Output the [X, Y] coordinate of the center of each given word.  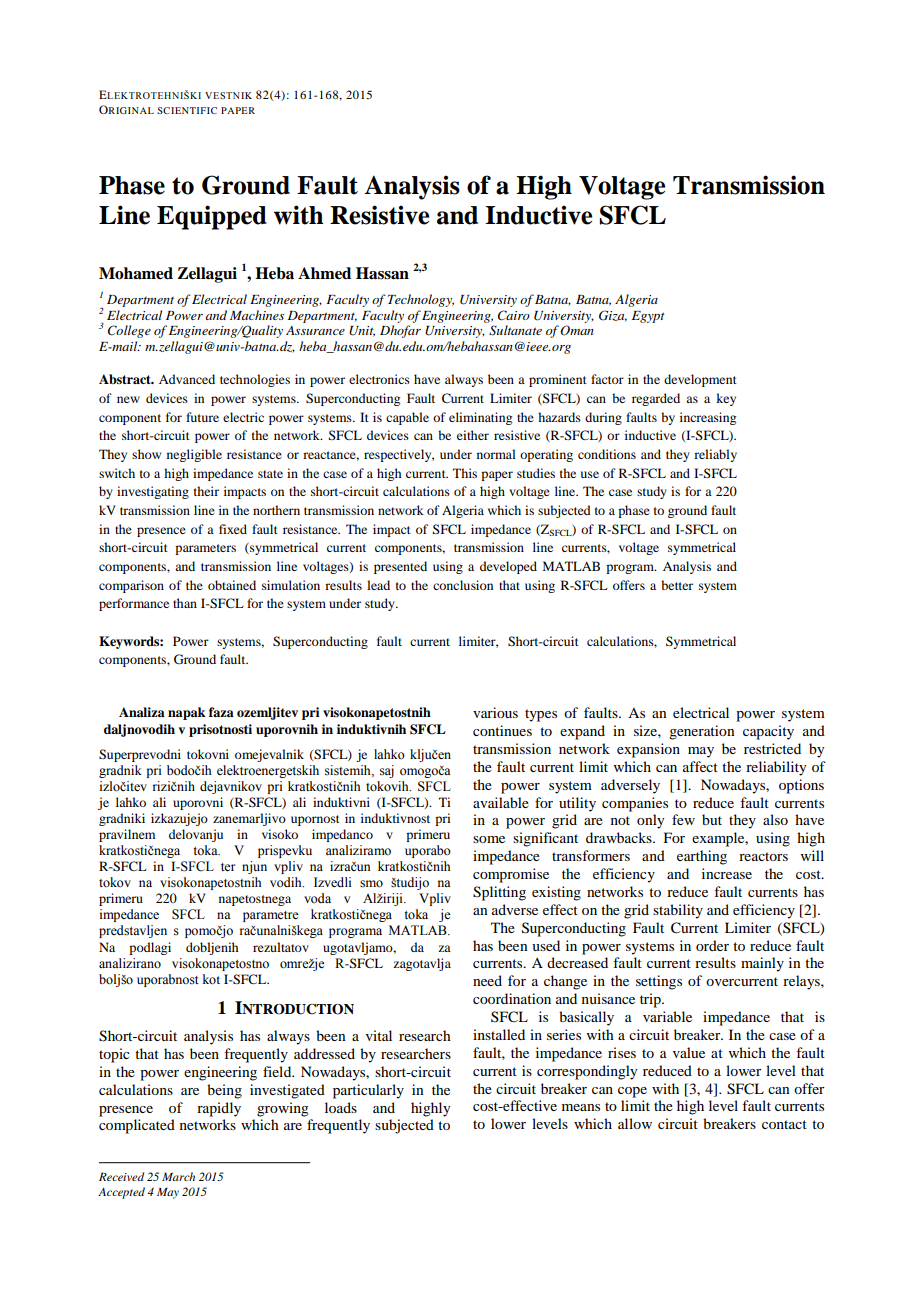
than [185, 603]
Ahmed [324, 273]
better [677, 585]
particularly [368, 1091]
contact [784, 1124]
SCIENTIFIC [187, 110]
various [495, 712]
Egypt [648, 317]
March [178, 1176]
